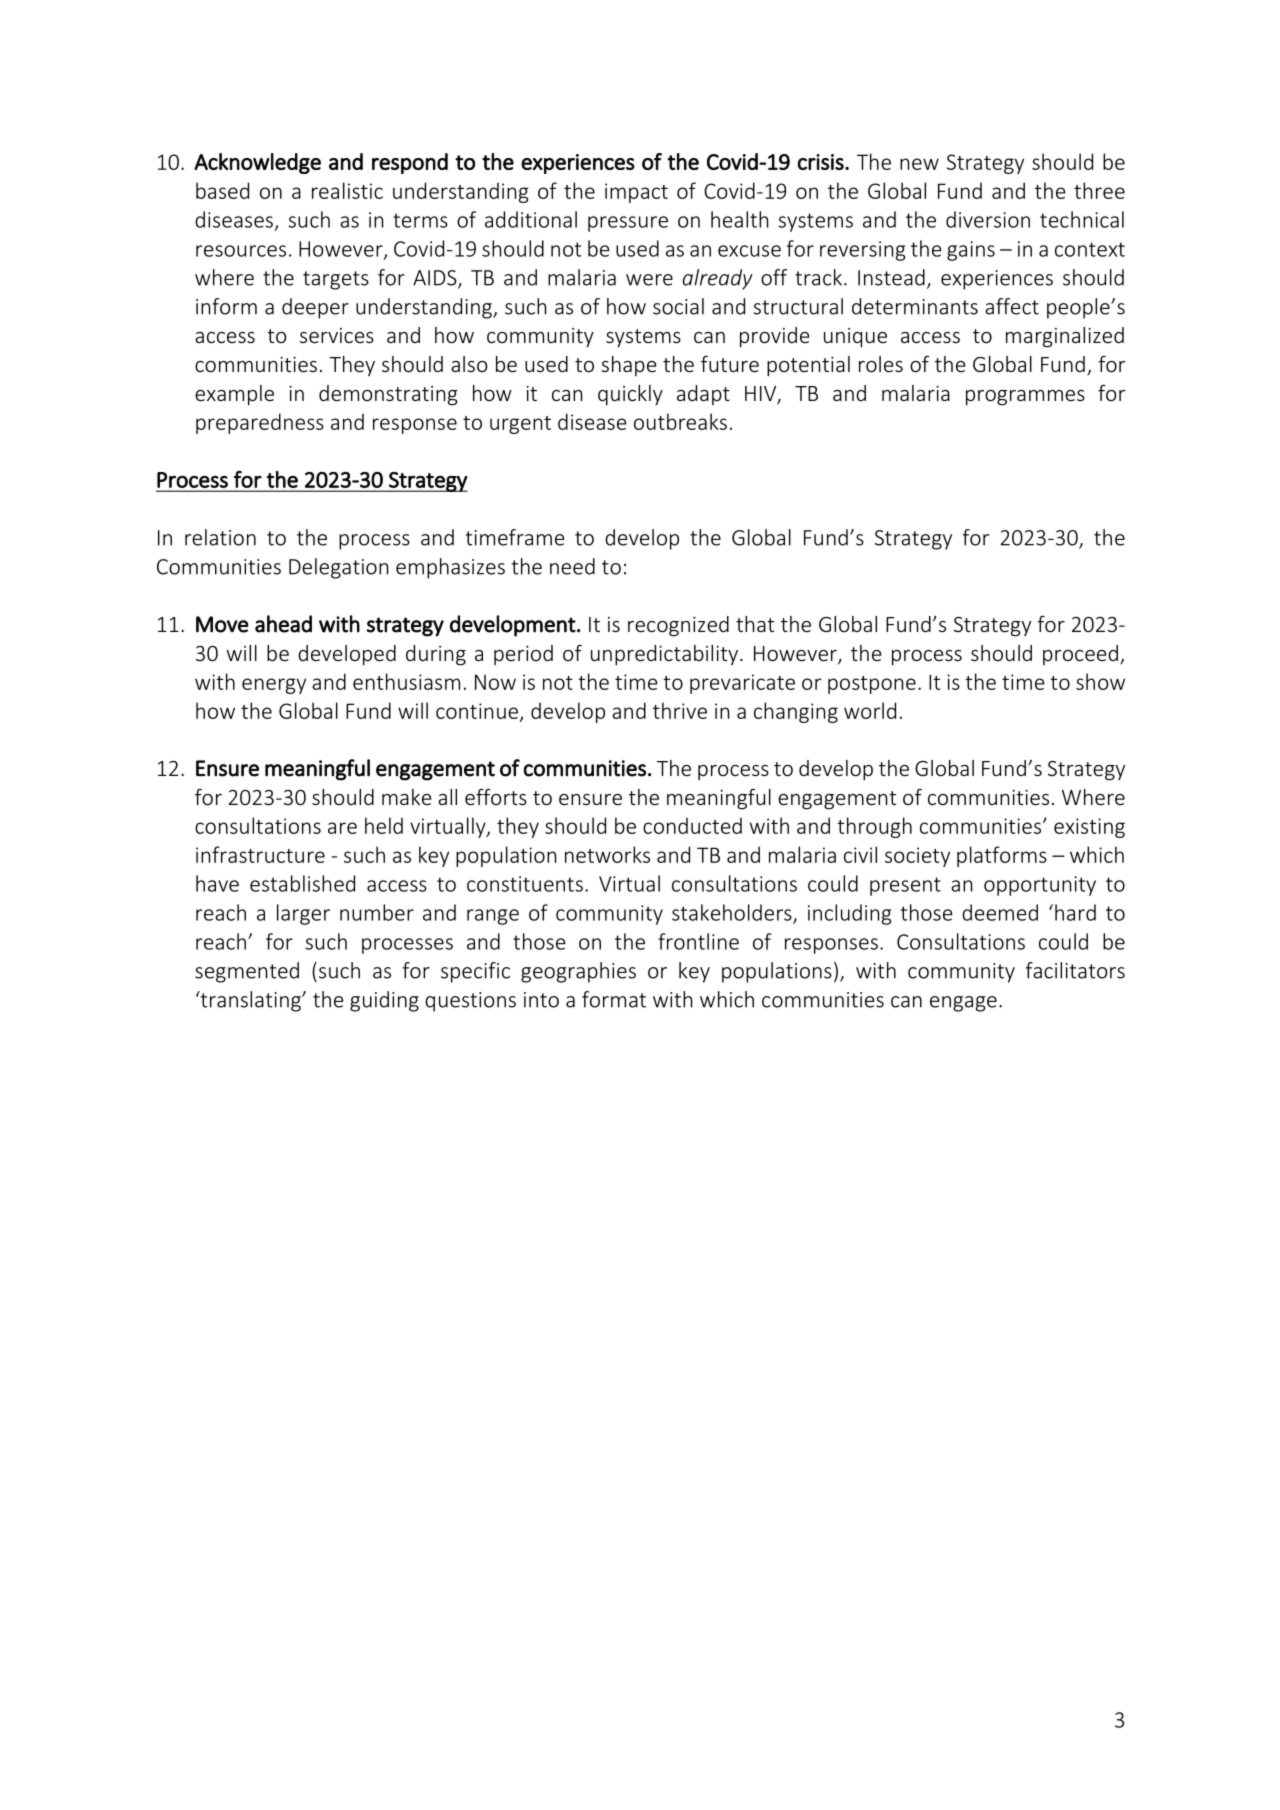 This page has height=1810, width=1280. What do you see at coordinates (636, 193) in the page?
I see `impact` at bounding box center [636, 193].
